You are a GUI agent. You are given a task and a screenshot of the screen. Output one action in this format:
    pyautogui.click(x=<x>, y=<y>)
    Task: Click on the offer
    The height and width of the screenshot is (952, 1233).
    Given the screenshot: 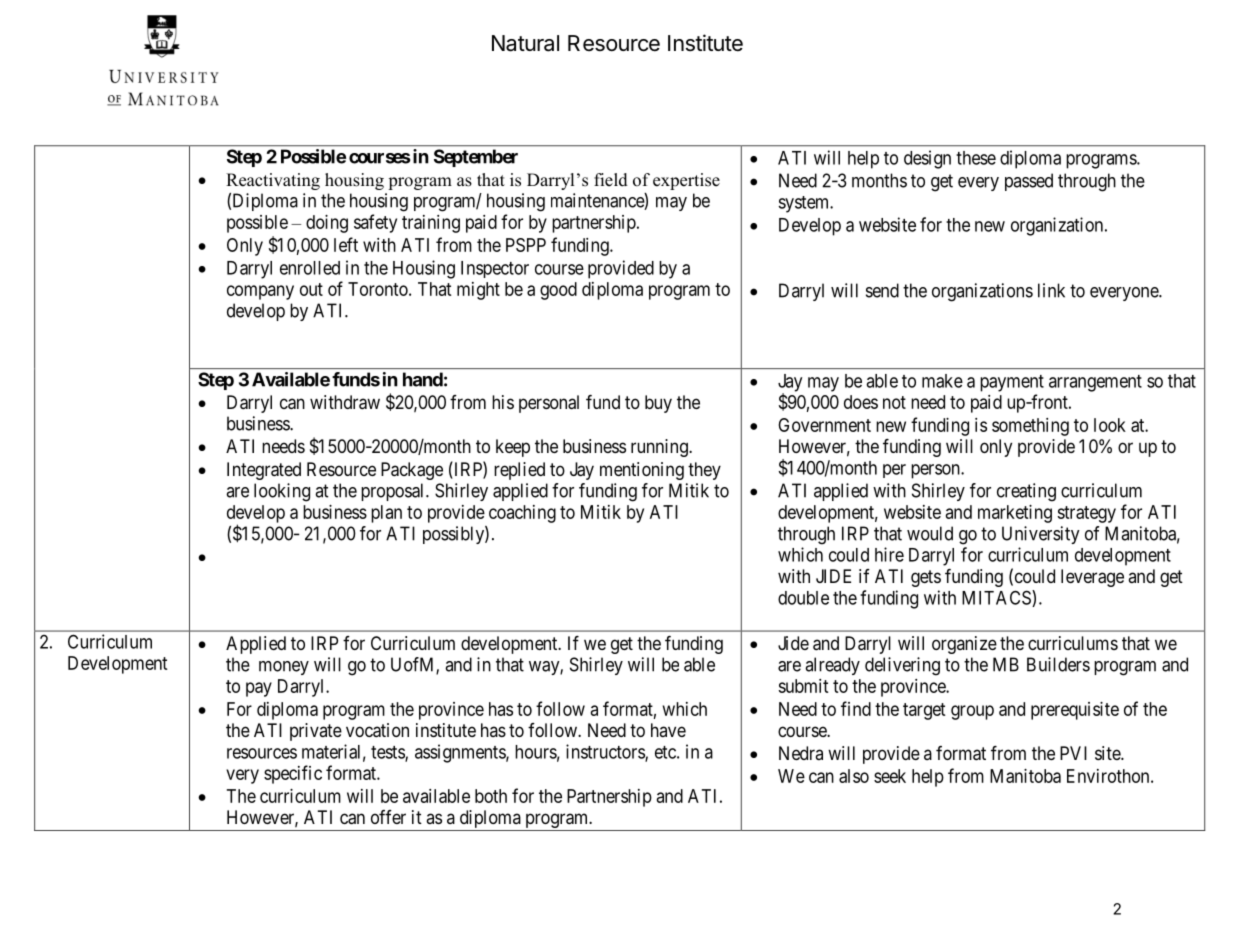 What is the action you would take?
    pyautogui.click(x=388, y=817)
